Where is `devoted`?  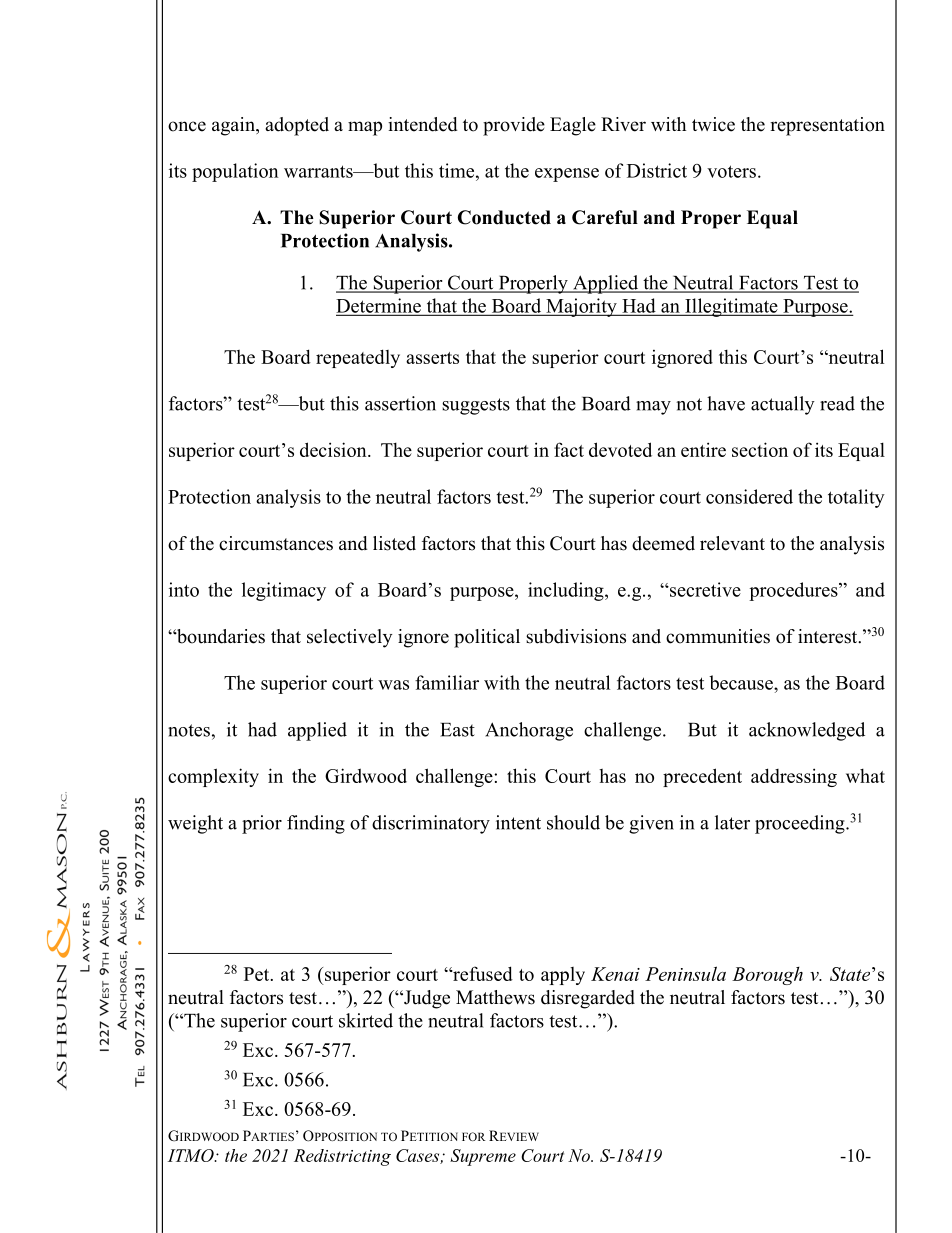 devoted is located at coordinates (620, 449).
